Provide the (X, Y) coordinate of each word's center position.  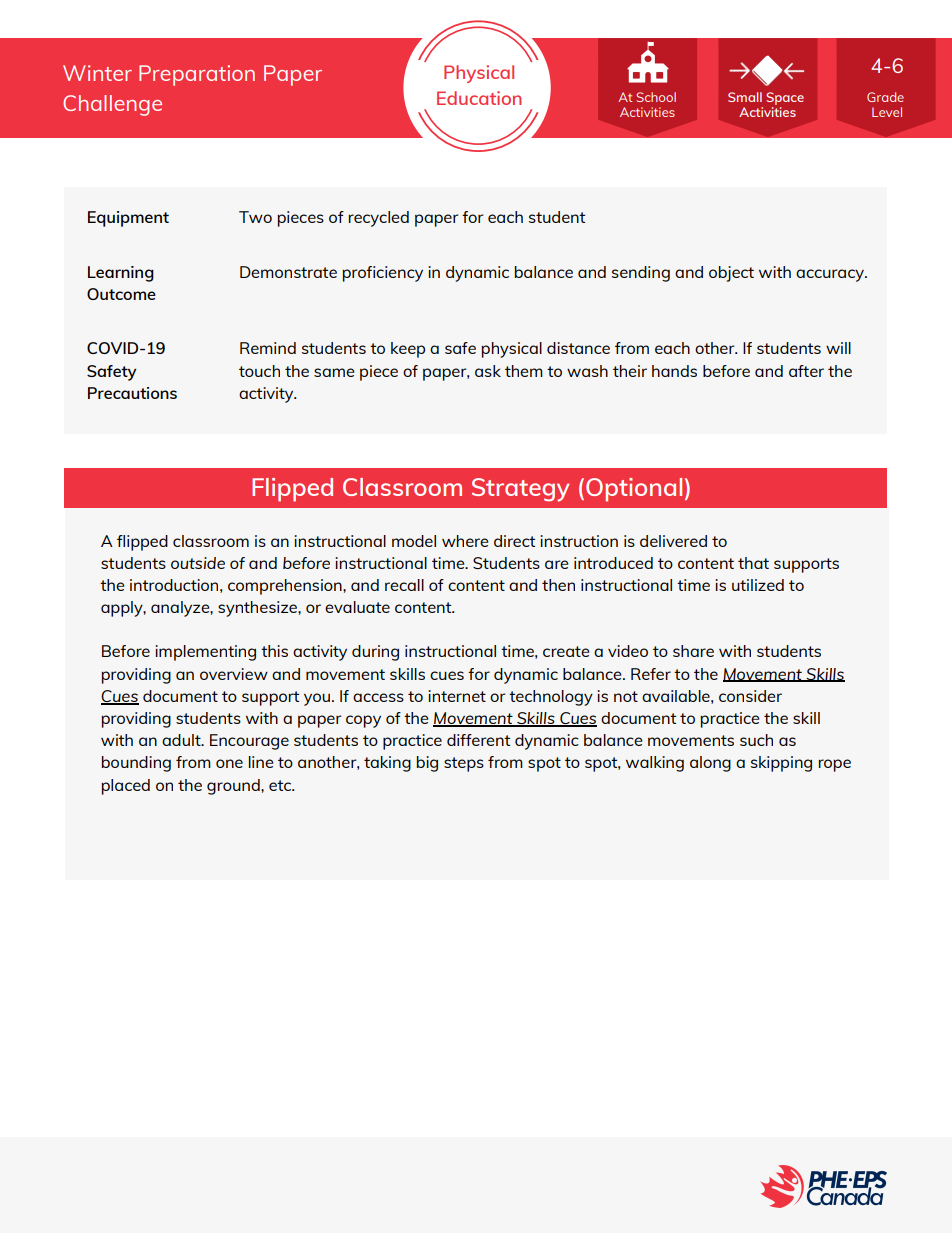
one (229, 763)
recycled (378, 219)
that (753, 563)
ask (488, 371)
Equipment (128, 219)
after (806, 371)
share (693, 651)
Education (479, 98)
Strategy (520, 490)
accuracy (831, 275)
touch (259, 371)
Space (785, 100)
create (566, 651)
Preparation (197, 75)
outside (198, 563)
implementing (205, 653)
